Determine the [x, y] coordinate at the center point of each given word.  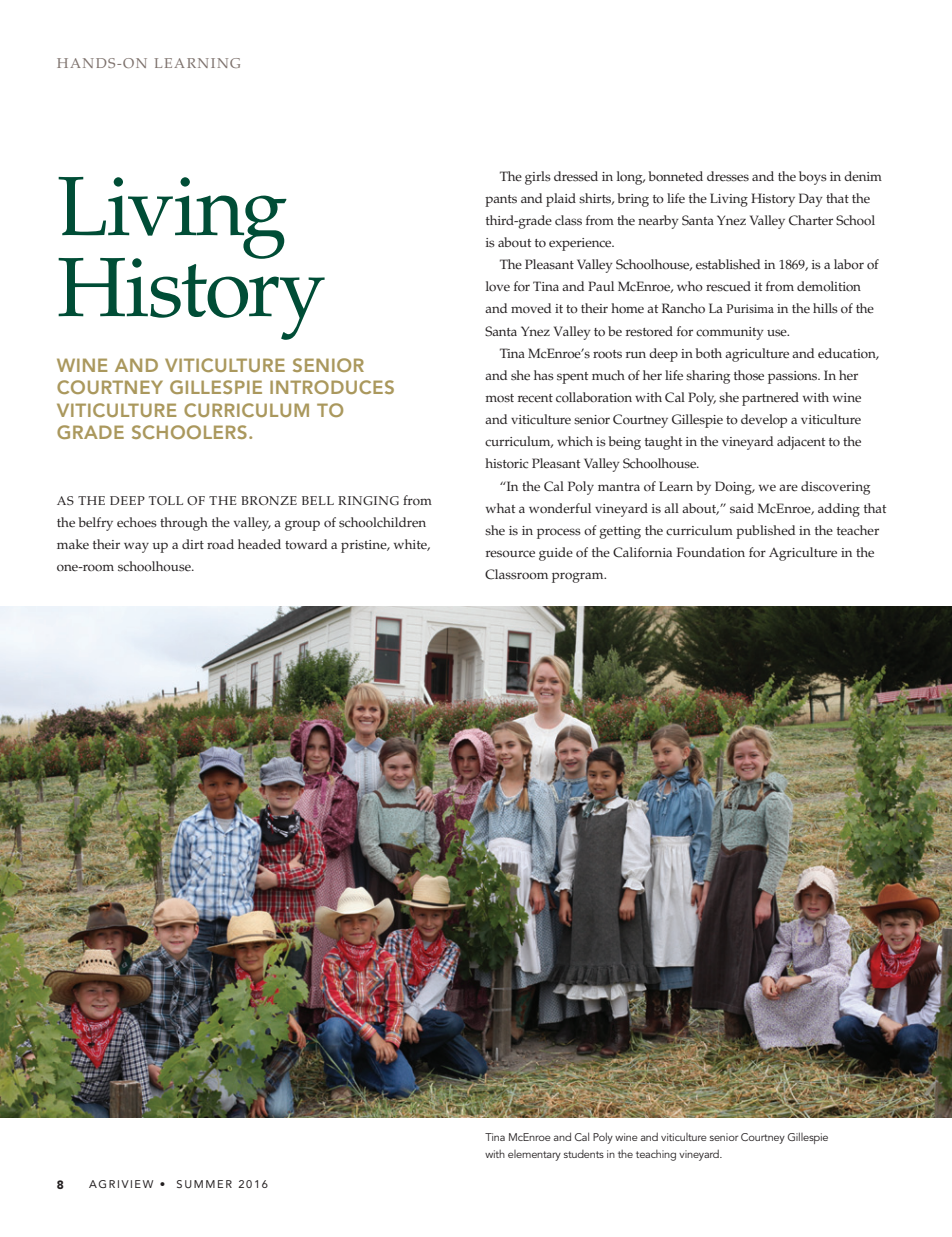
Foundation [711, 552]
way [136, 547]
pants [501, 201]
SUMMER [204, 1184]
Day [811, 200]
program [579, 577]
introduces [332, 387]
